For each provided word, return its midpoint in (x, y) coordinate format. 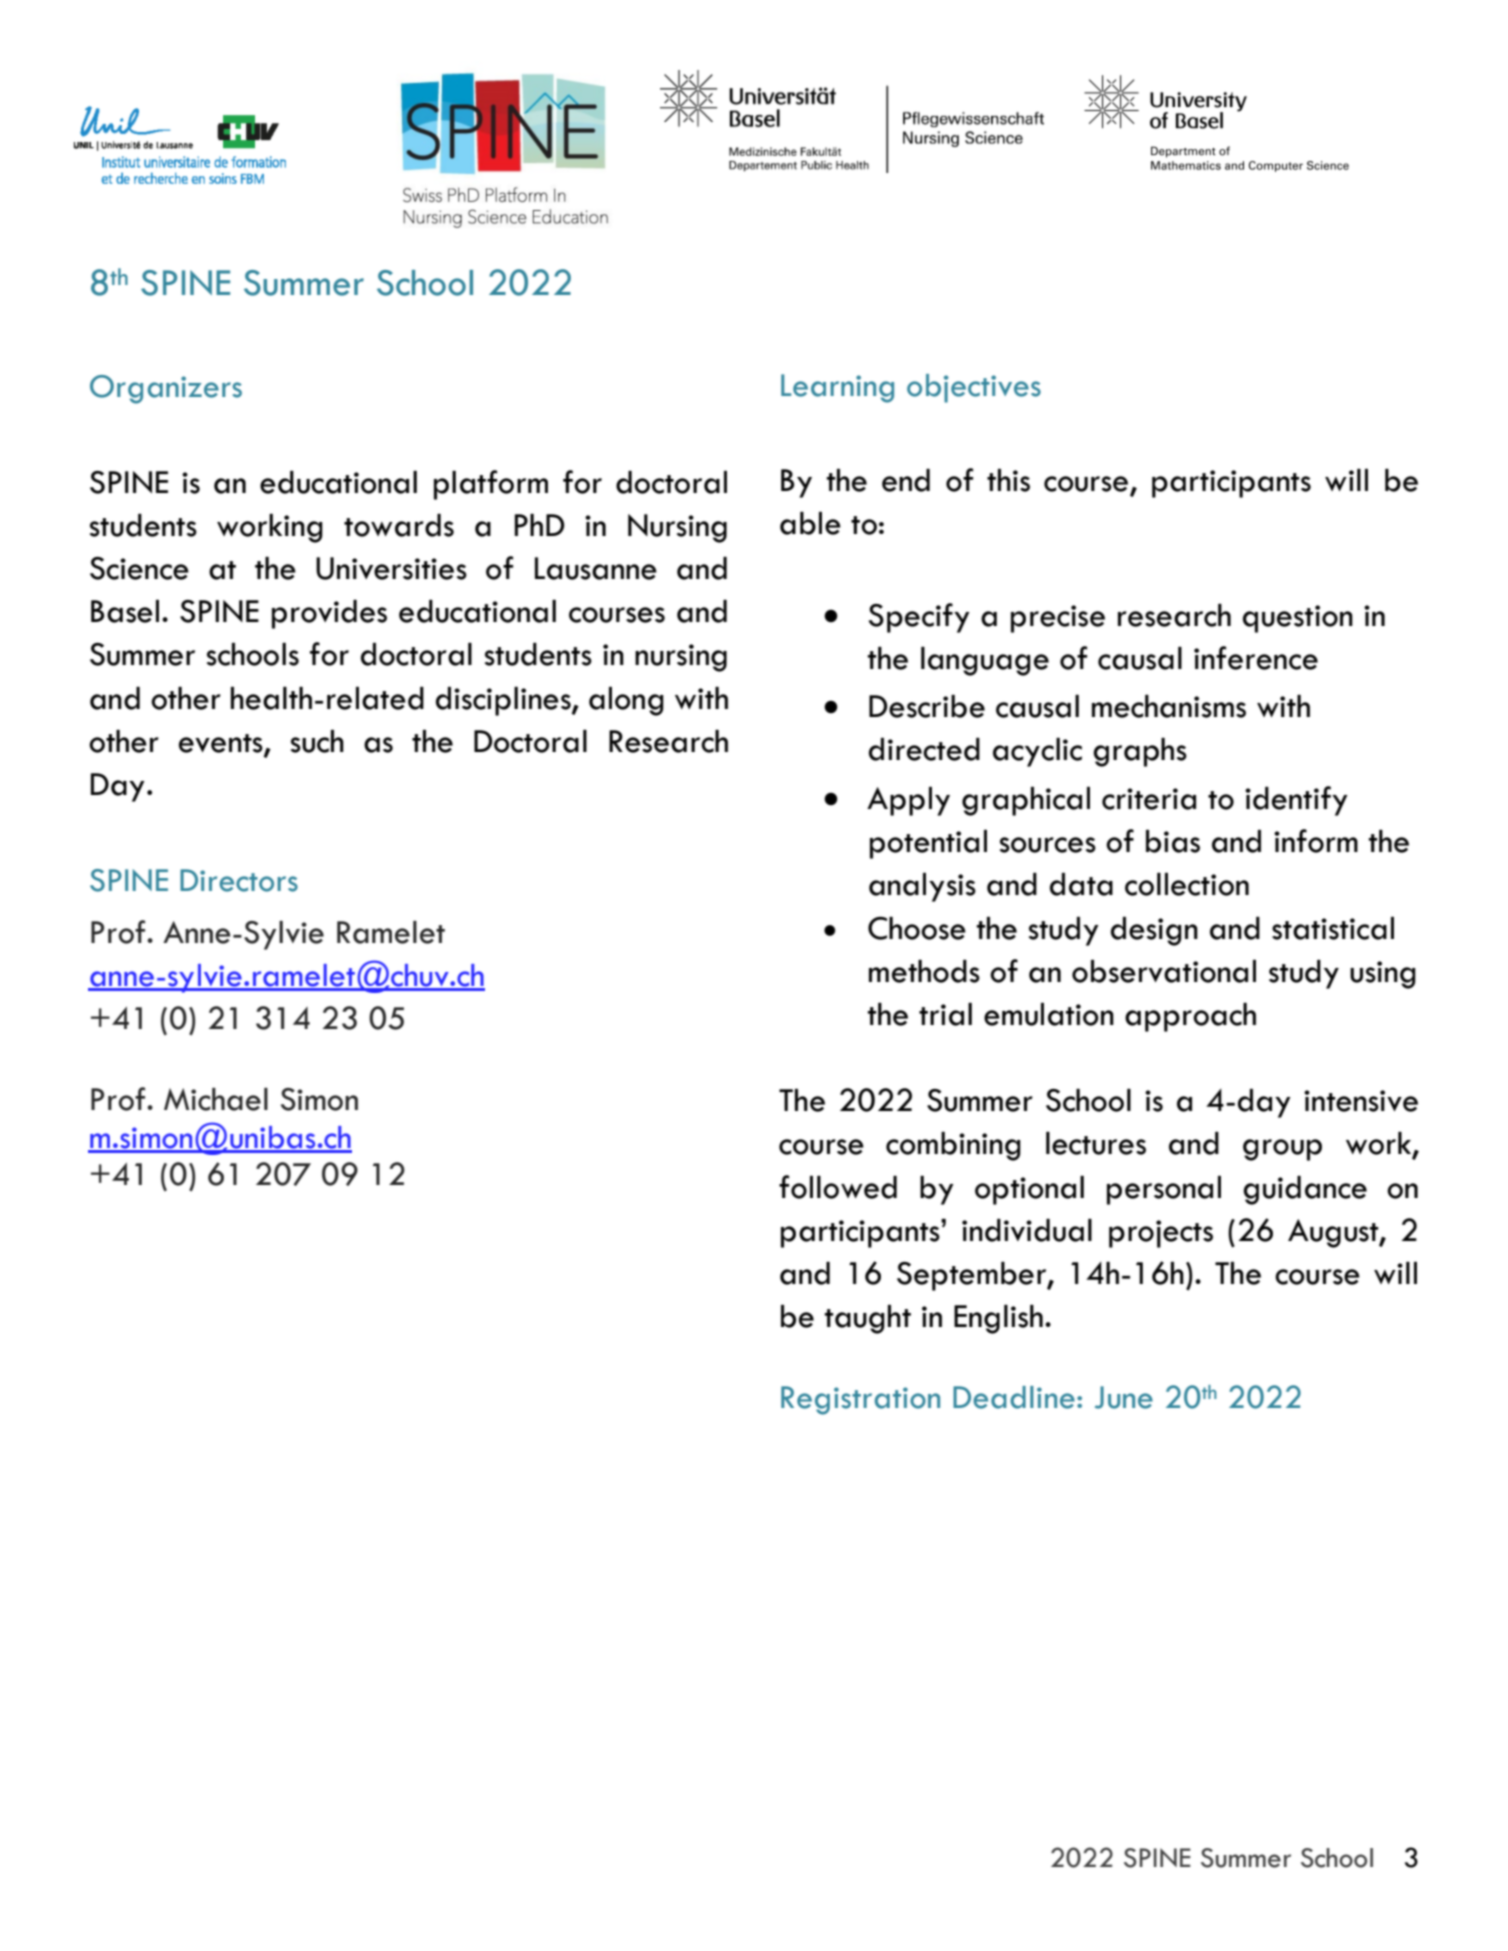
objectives (974, 388)
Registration (860, 1400)
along (626, 701)
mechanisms (1169, 706)
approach (1190, 1017)
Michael (216, 1099)
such (317, 741)
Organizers (166, 389)
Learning (837, 388)
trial (945, 1014)
